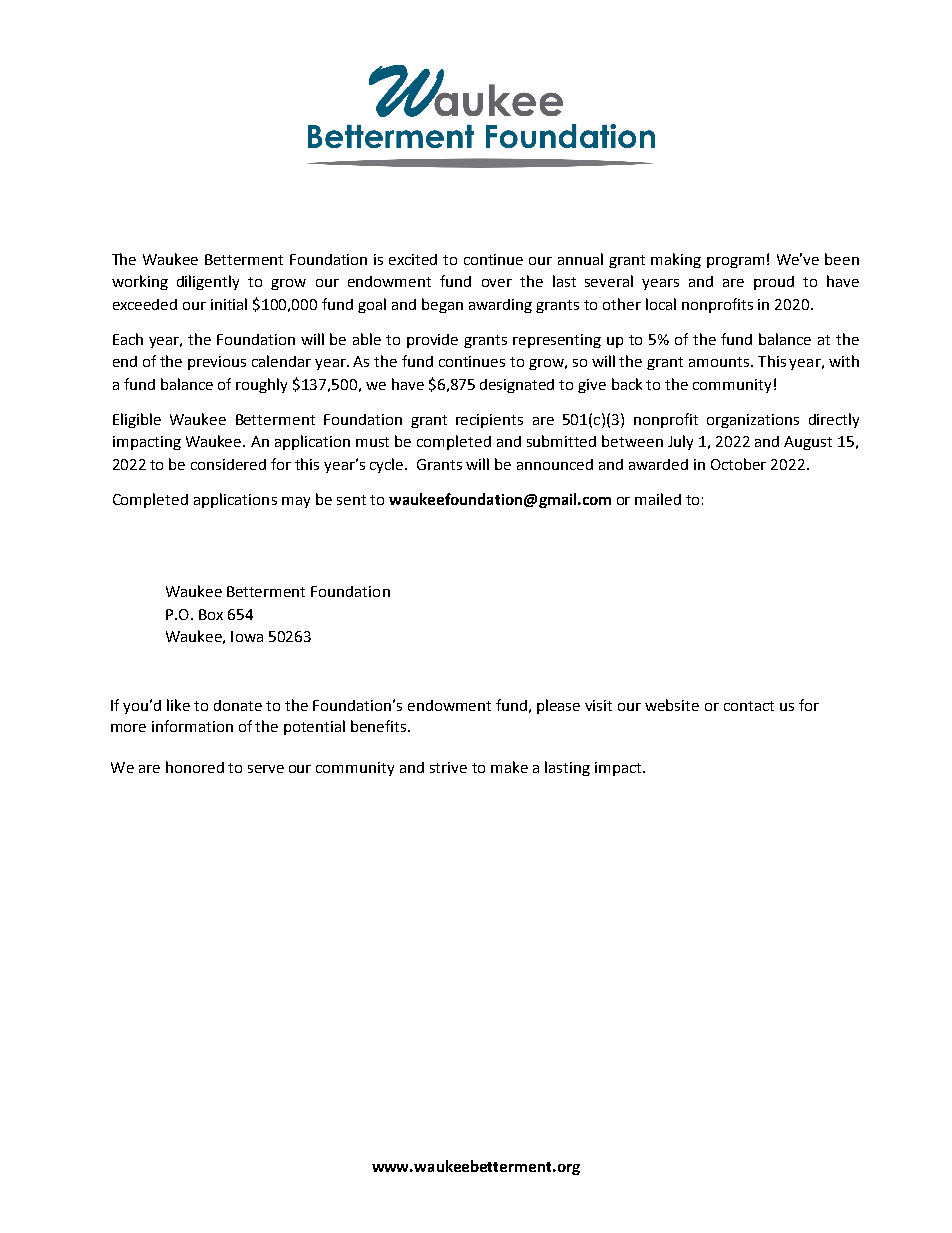 The image size is (952, 1233). Describe the element at coordinates (211, 614) in the screenshot. I see `Box` at that location.
